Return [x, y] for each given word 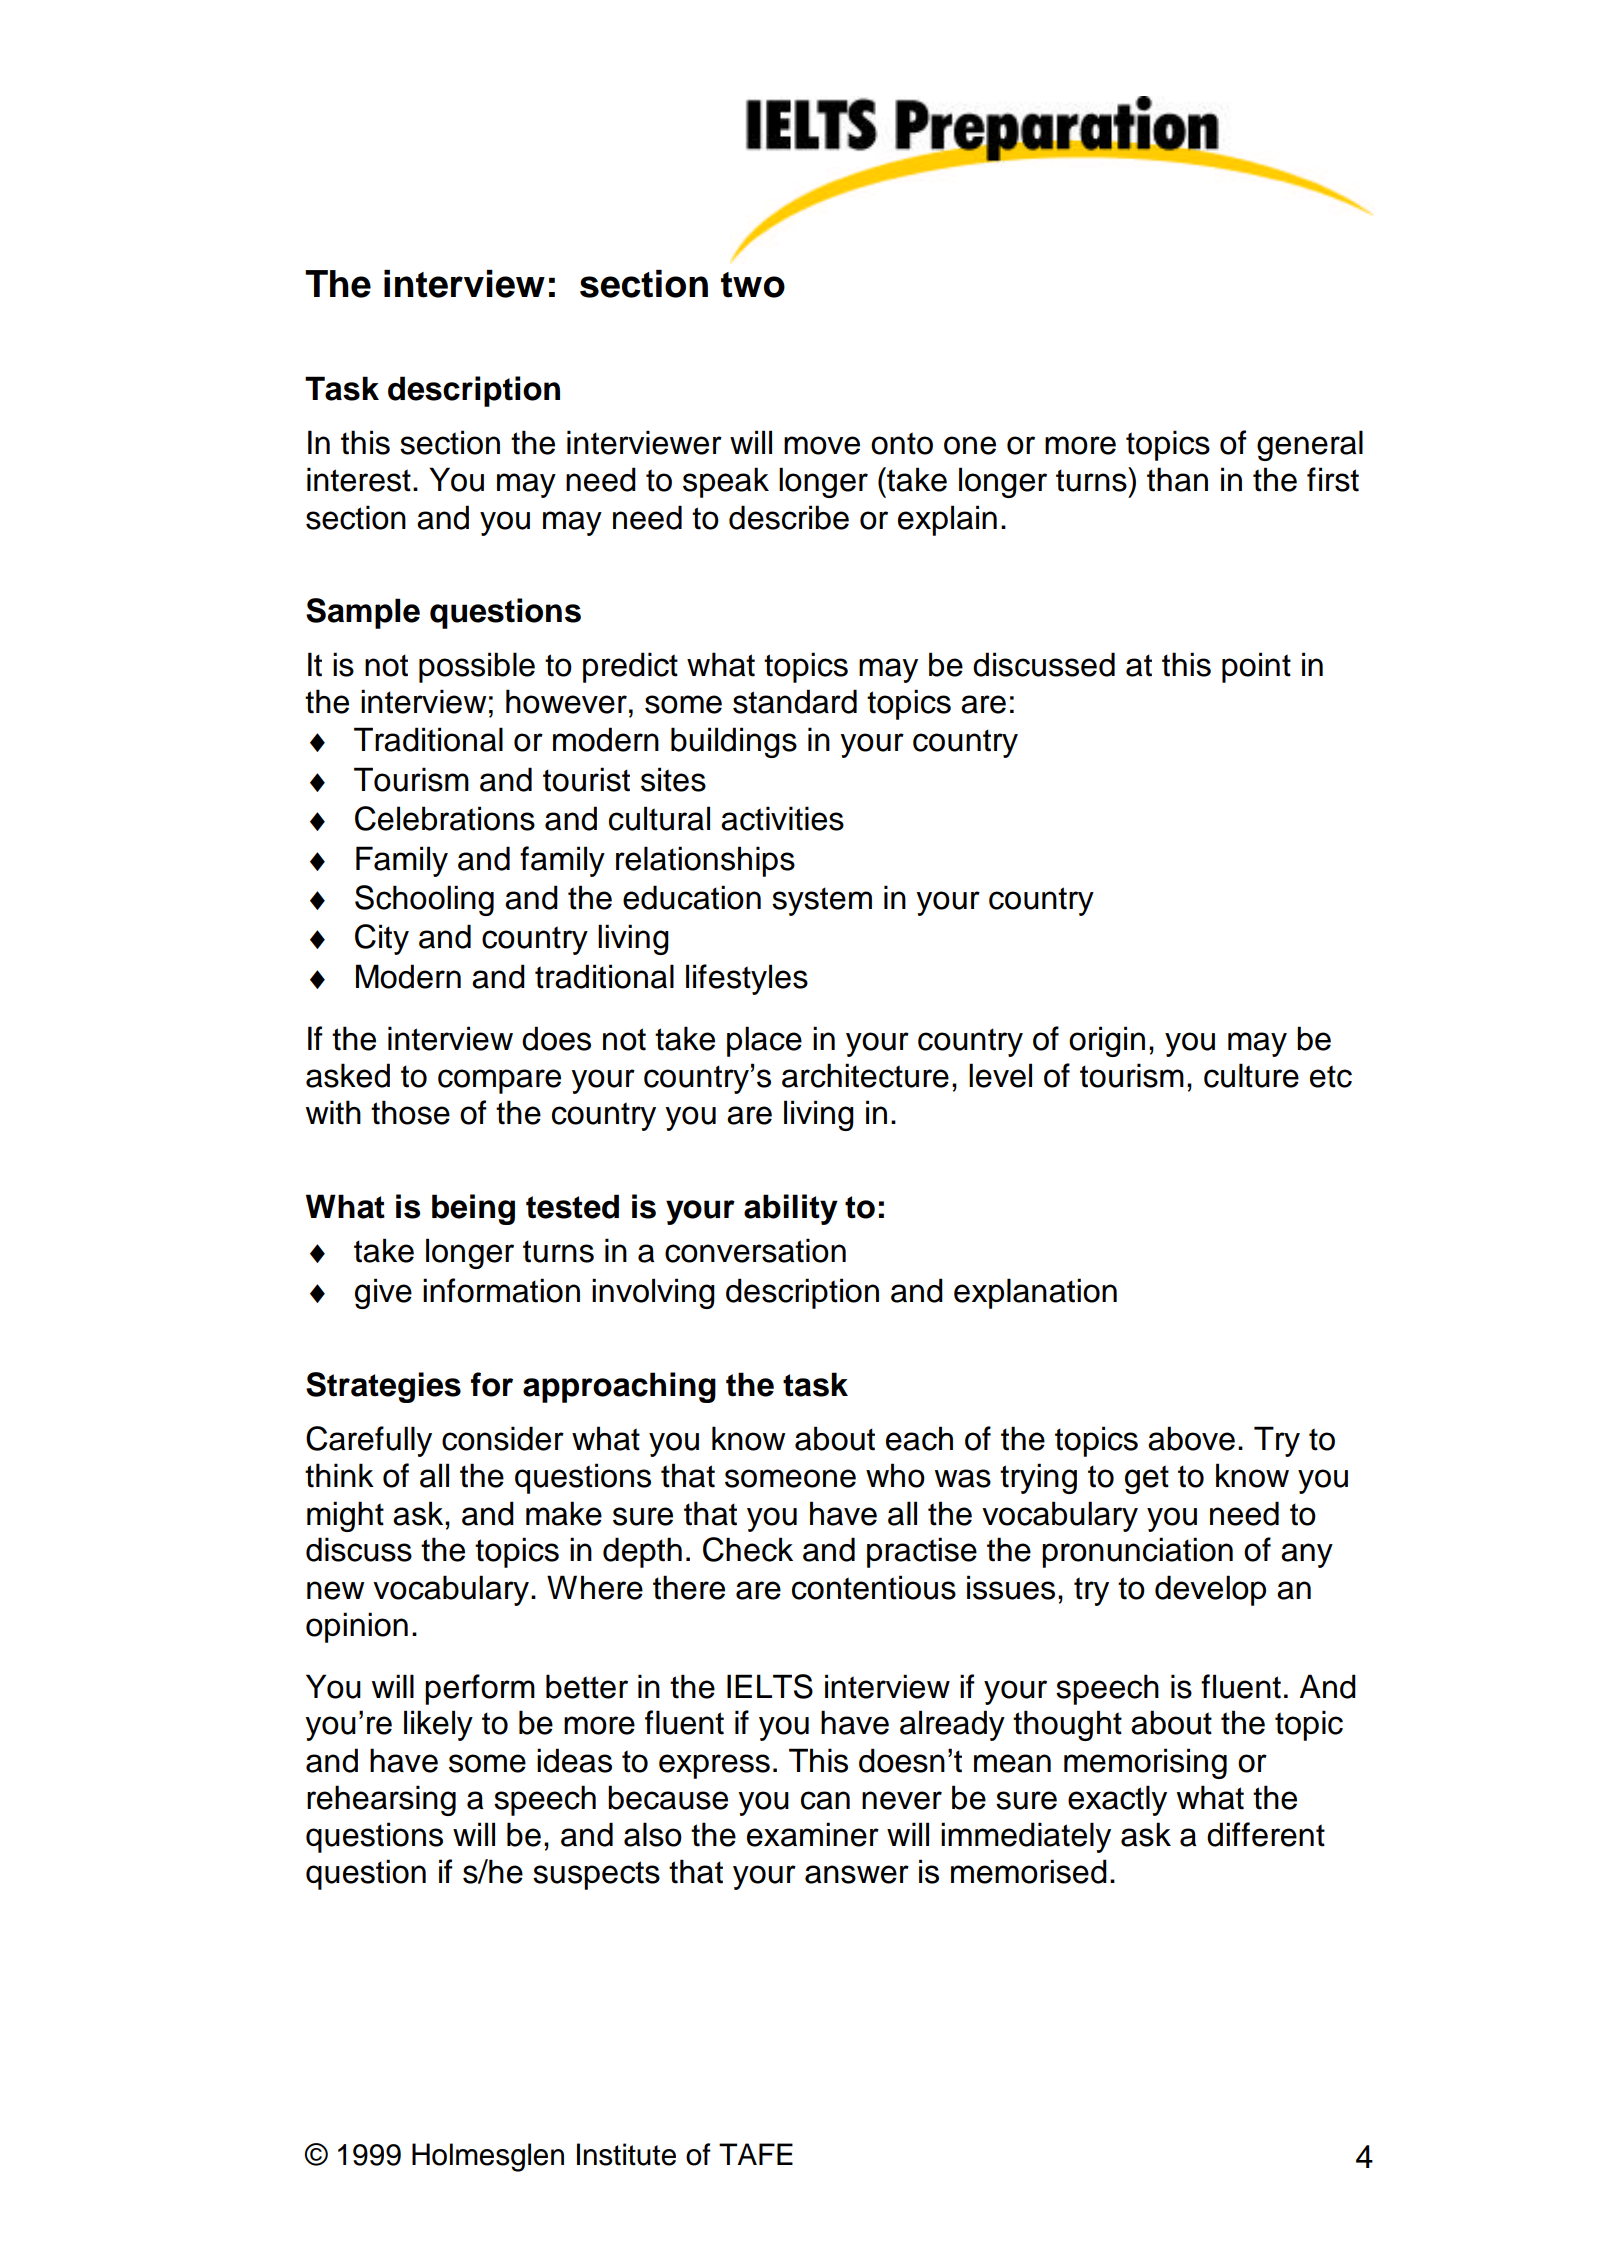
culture [1251, 1075]
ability [791, 1209]
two [753, 285]
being [473, 1209]
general [1310, 445]
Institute [626, 2154]
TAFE [756, 2154]
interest [359, 479]
